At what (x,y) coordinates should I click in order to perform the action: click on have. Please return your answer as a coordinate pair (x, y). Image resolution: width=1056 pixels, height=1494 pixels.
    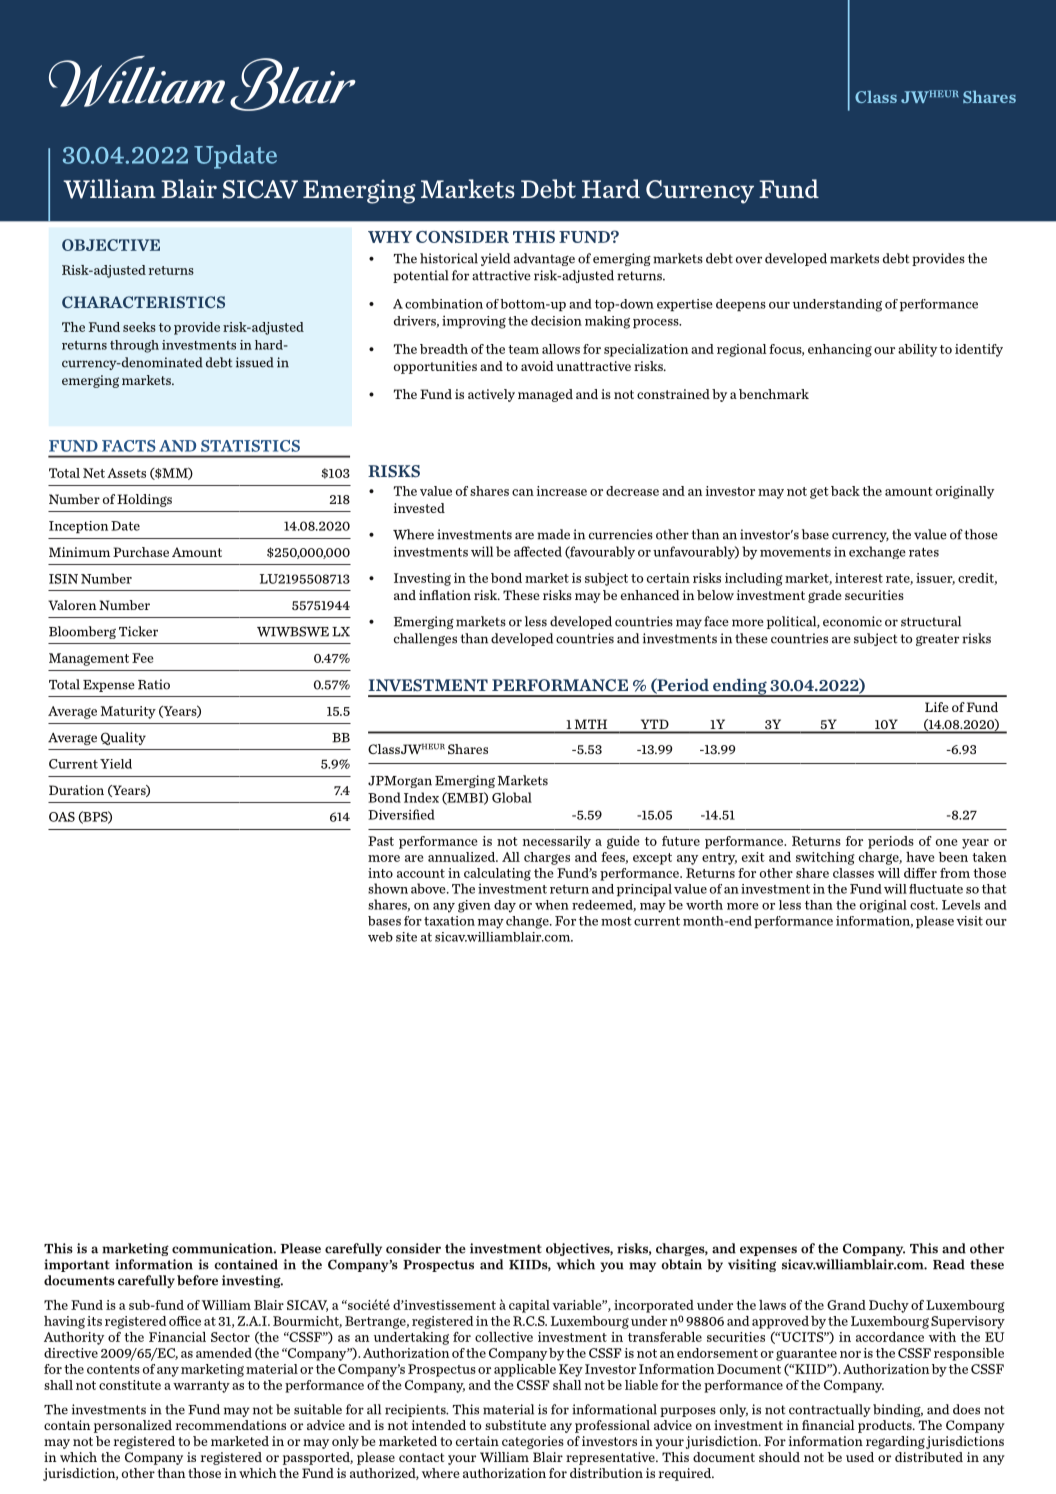
    Looking at the image, I should click on (920, 857).
